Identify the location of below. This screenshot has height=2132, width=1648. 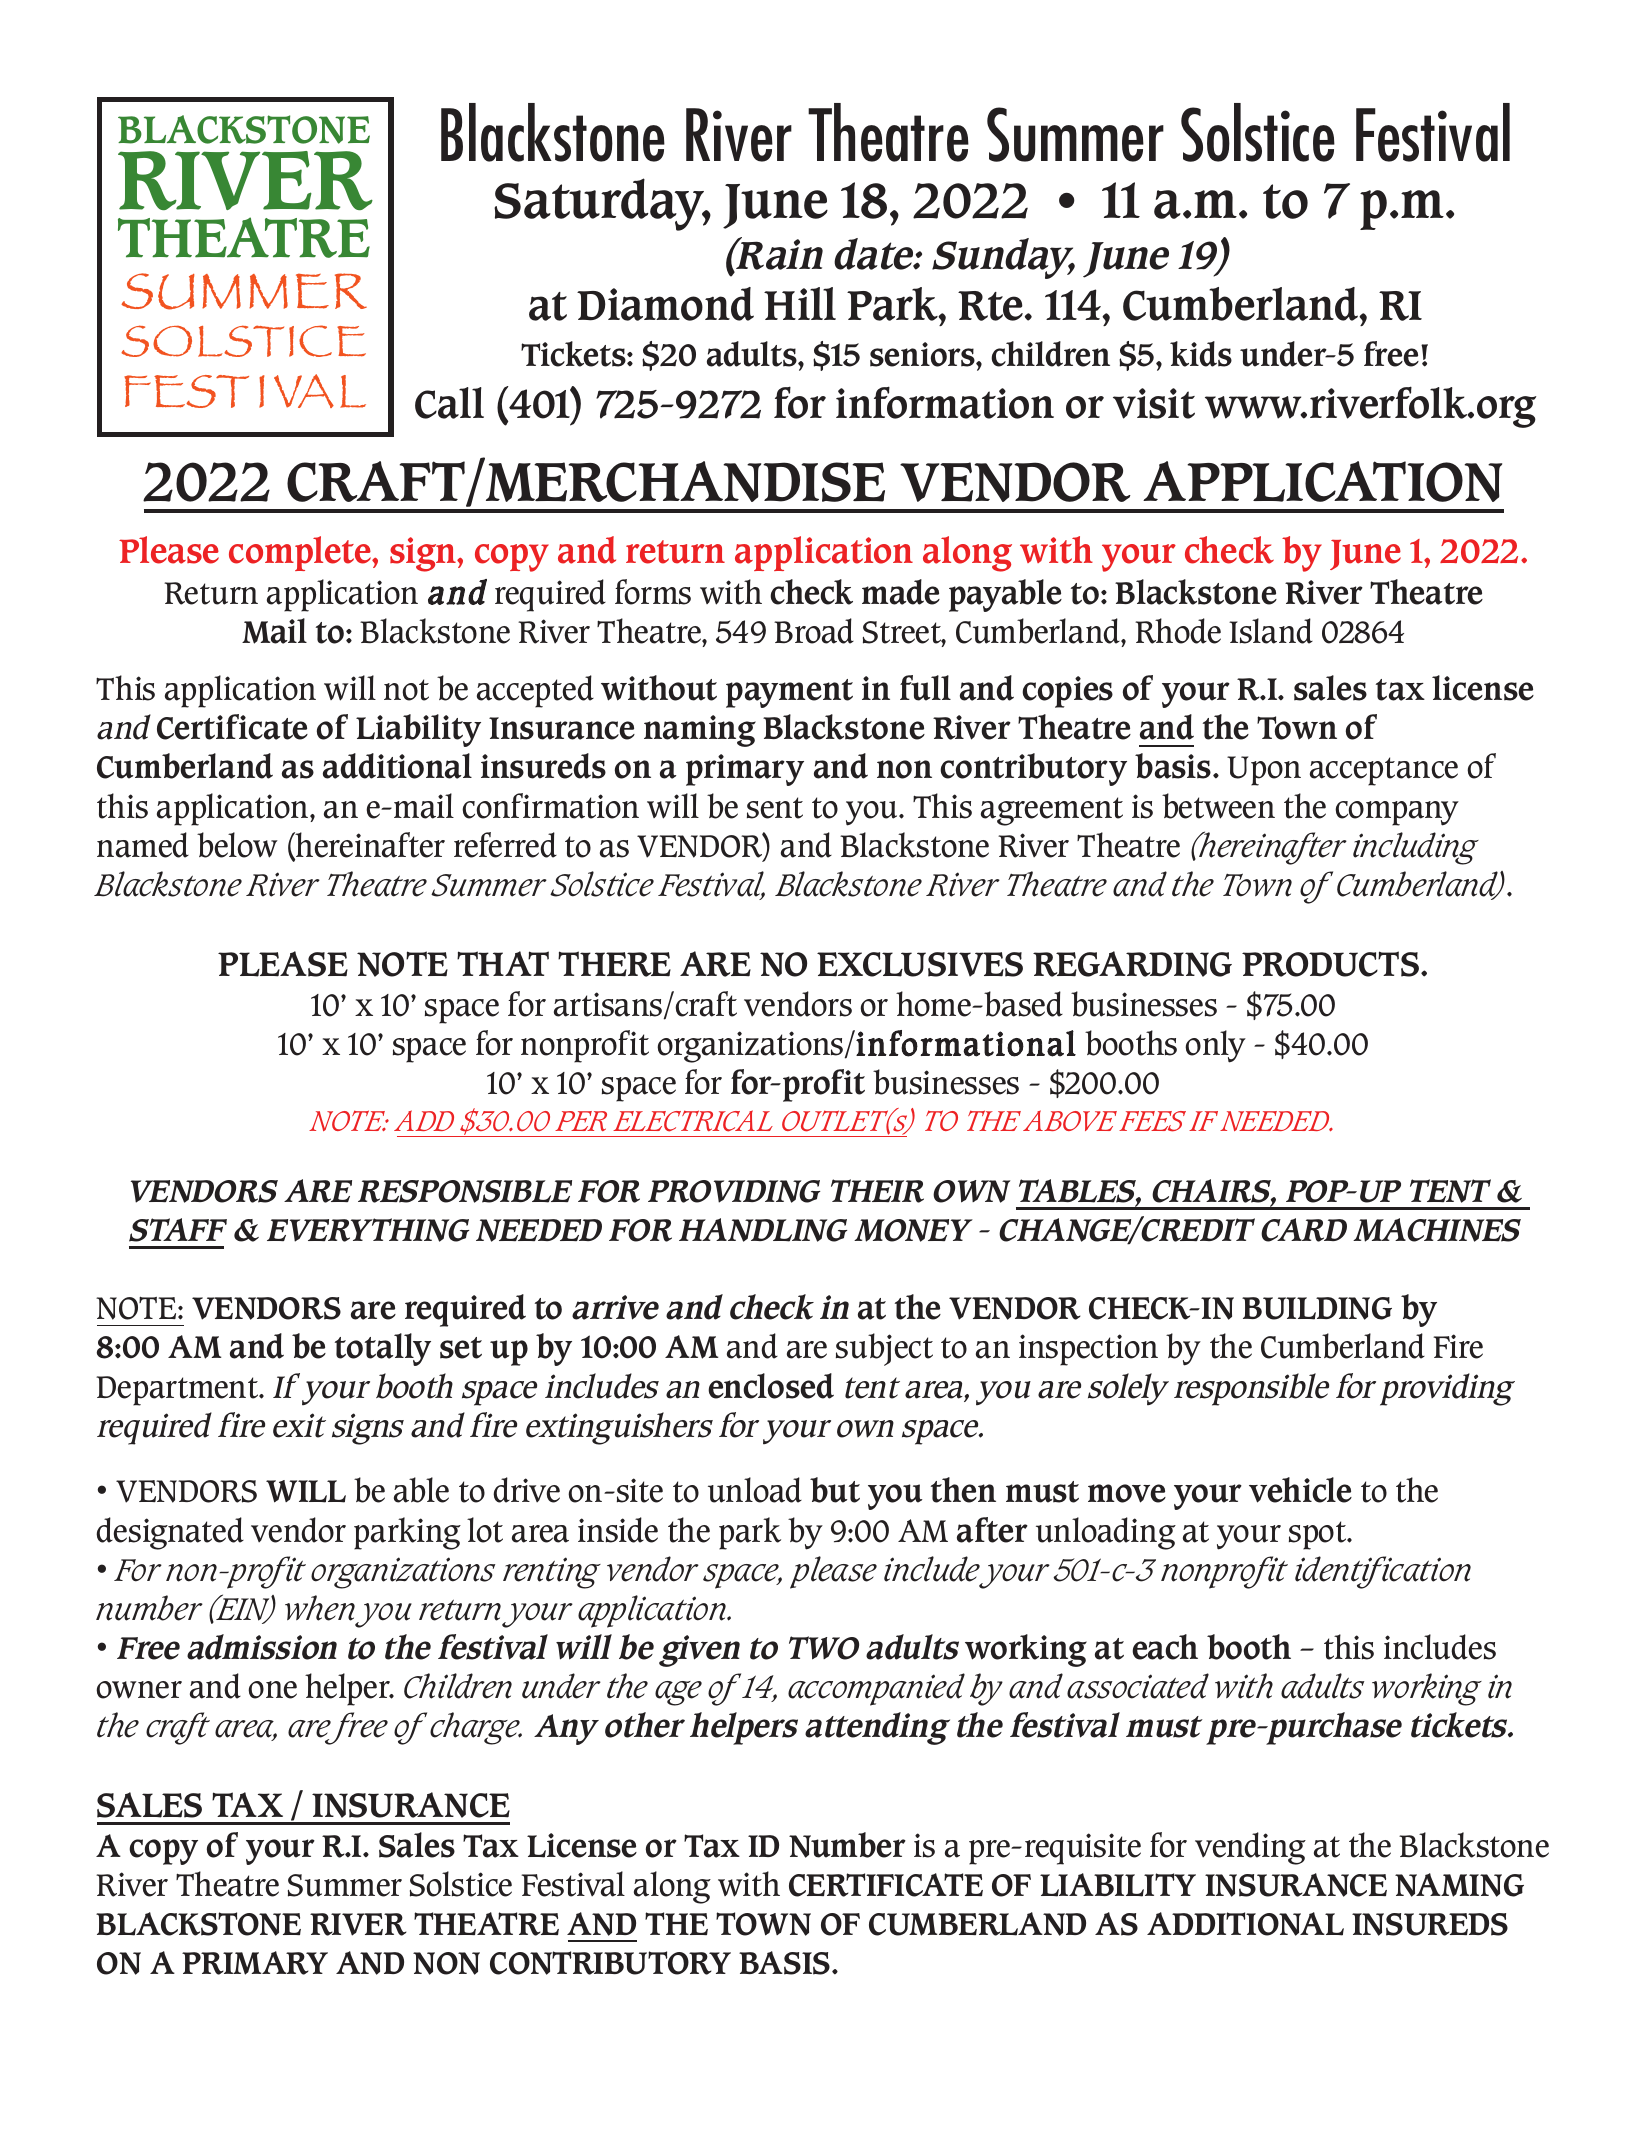
(237, 845).
